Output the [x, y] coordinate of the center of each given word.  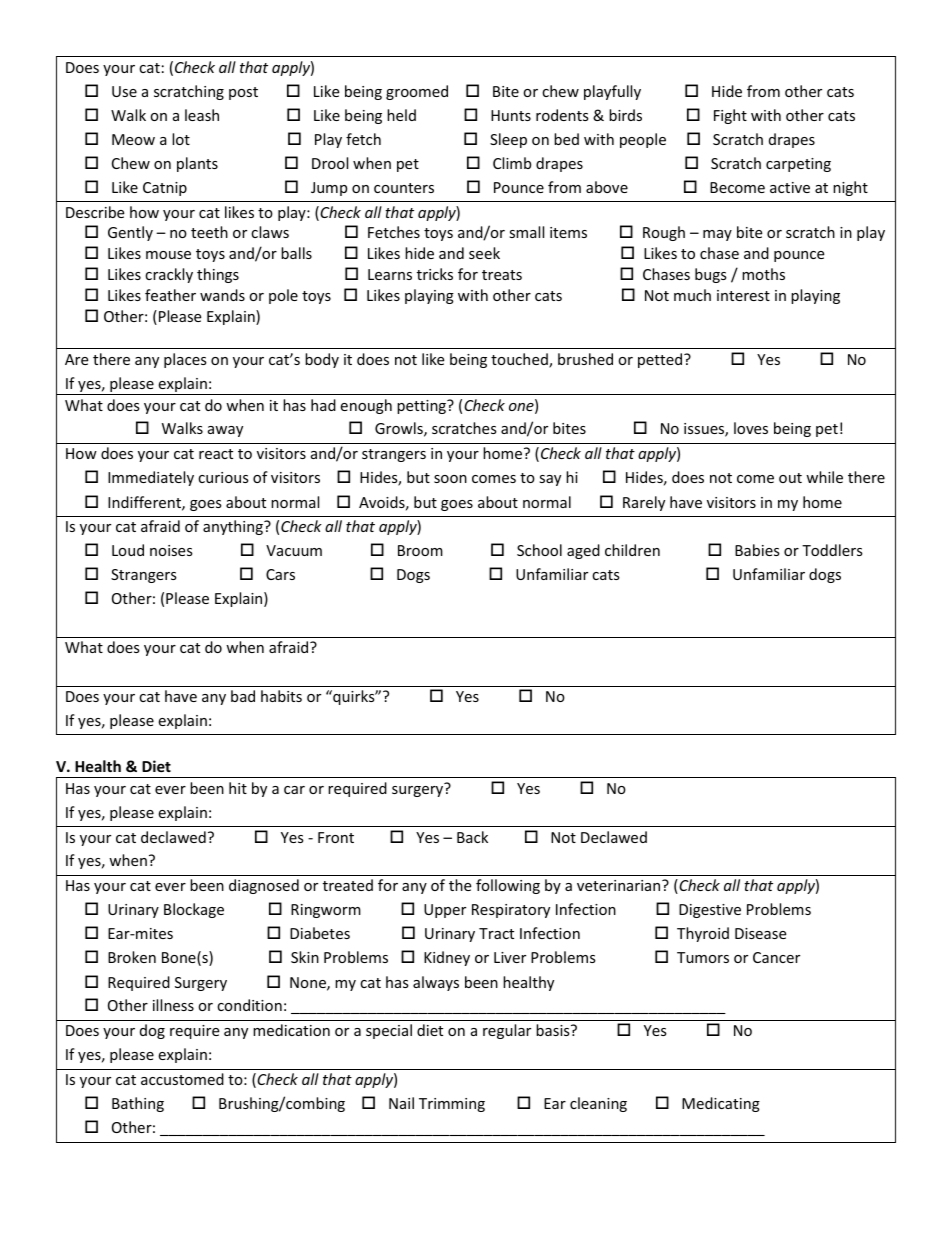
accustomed [182, 1079]
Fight [730, 116]
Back [472, 837]
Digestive [710, 911]
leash [202, 115]
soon [450, 479]
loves [751, 428]
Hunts [511, 115]
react [216, 454]
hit [238, 788]
